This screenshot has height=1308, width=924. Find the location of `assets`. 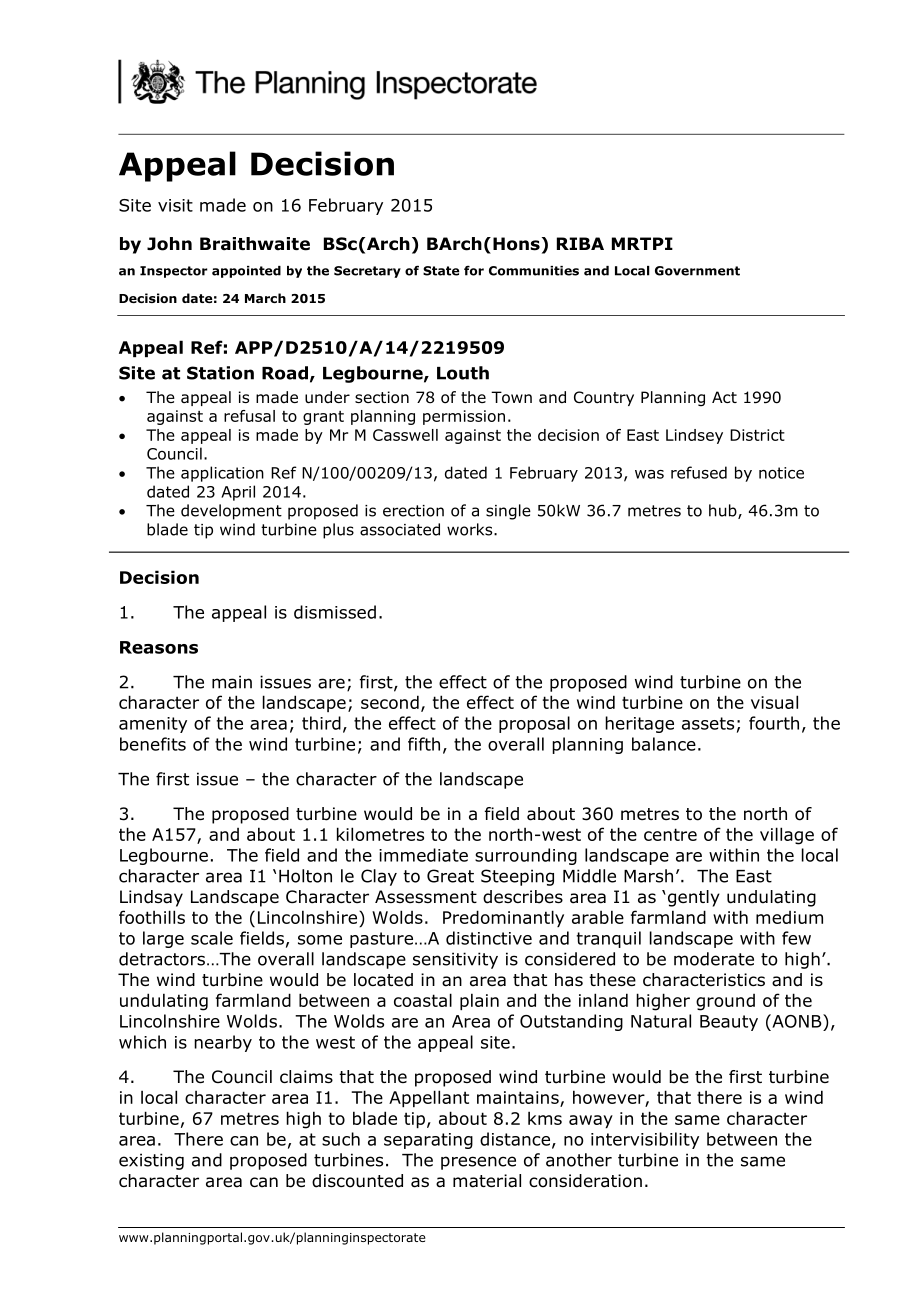

assets is located at coordinates (708, 723).
